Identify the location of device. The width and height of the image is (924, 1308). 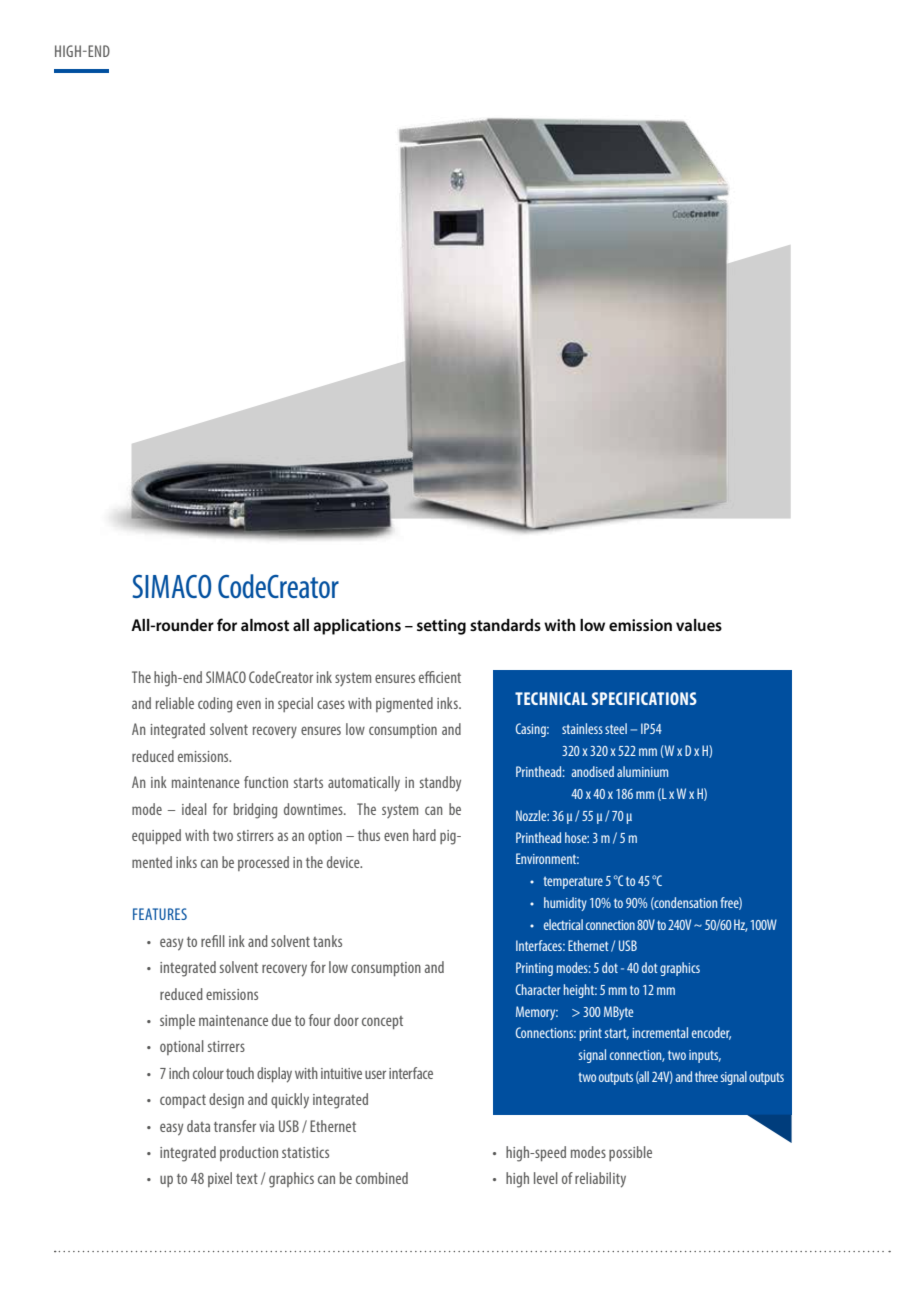
(344, 862).
